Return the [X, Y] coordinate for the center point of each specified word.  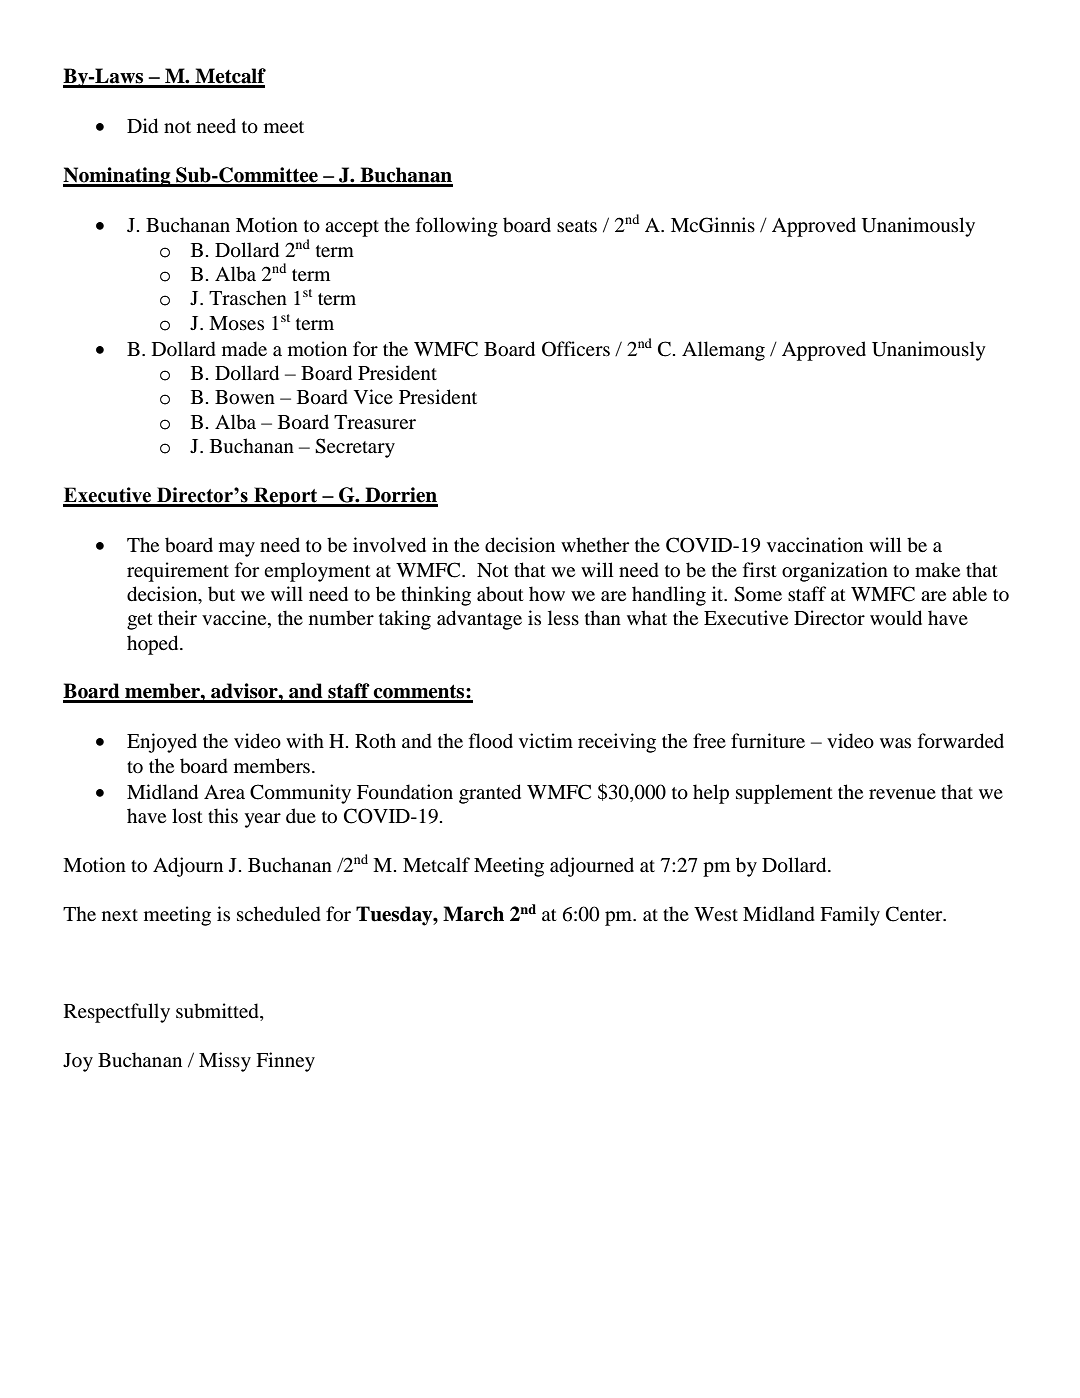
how [547, 594]
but [221, 594]
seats [577, 226]
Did [142, 126]
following [457, 227]
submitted [218, 1012]
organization [835, 572]
